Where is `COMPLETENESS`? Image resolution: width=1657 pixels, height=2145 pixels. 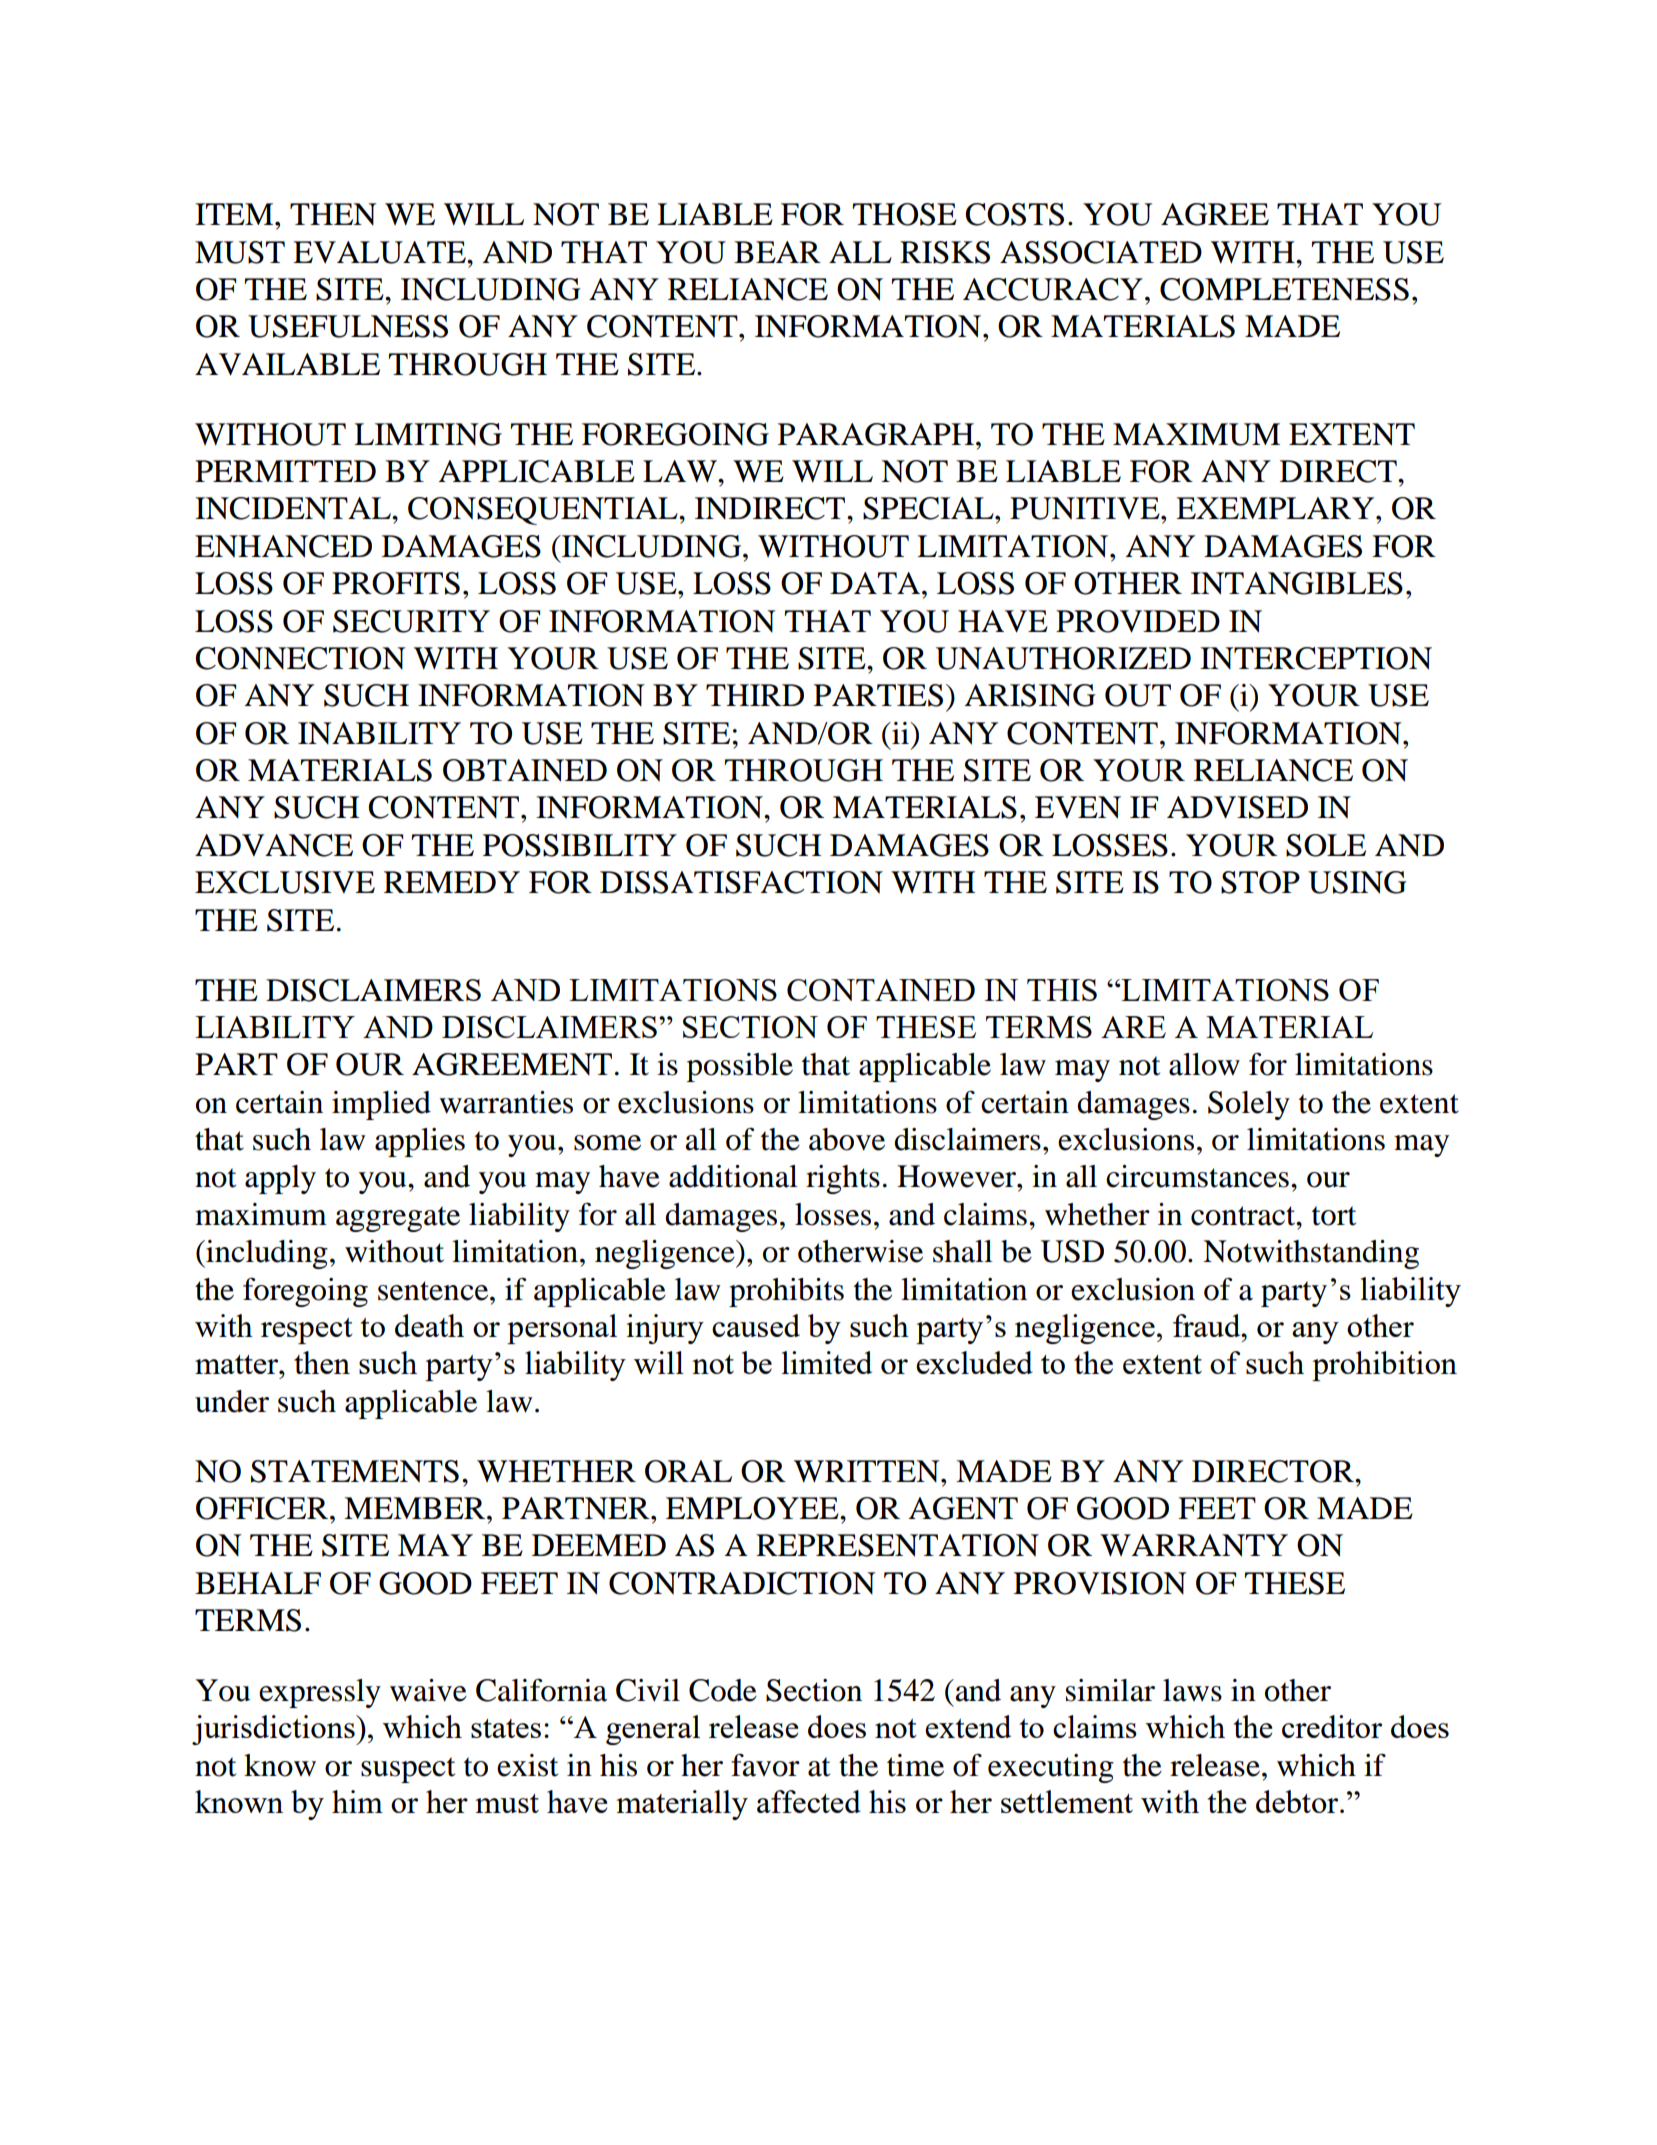 COMPLETENESS is located at coordinates (1284, 289).
